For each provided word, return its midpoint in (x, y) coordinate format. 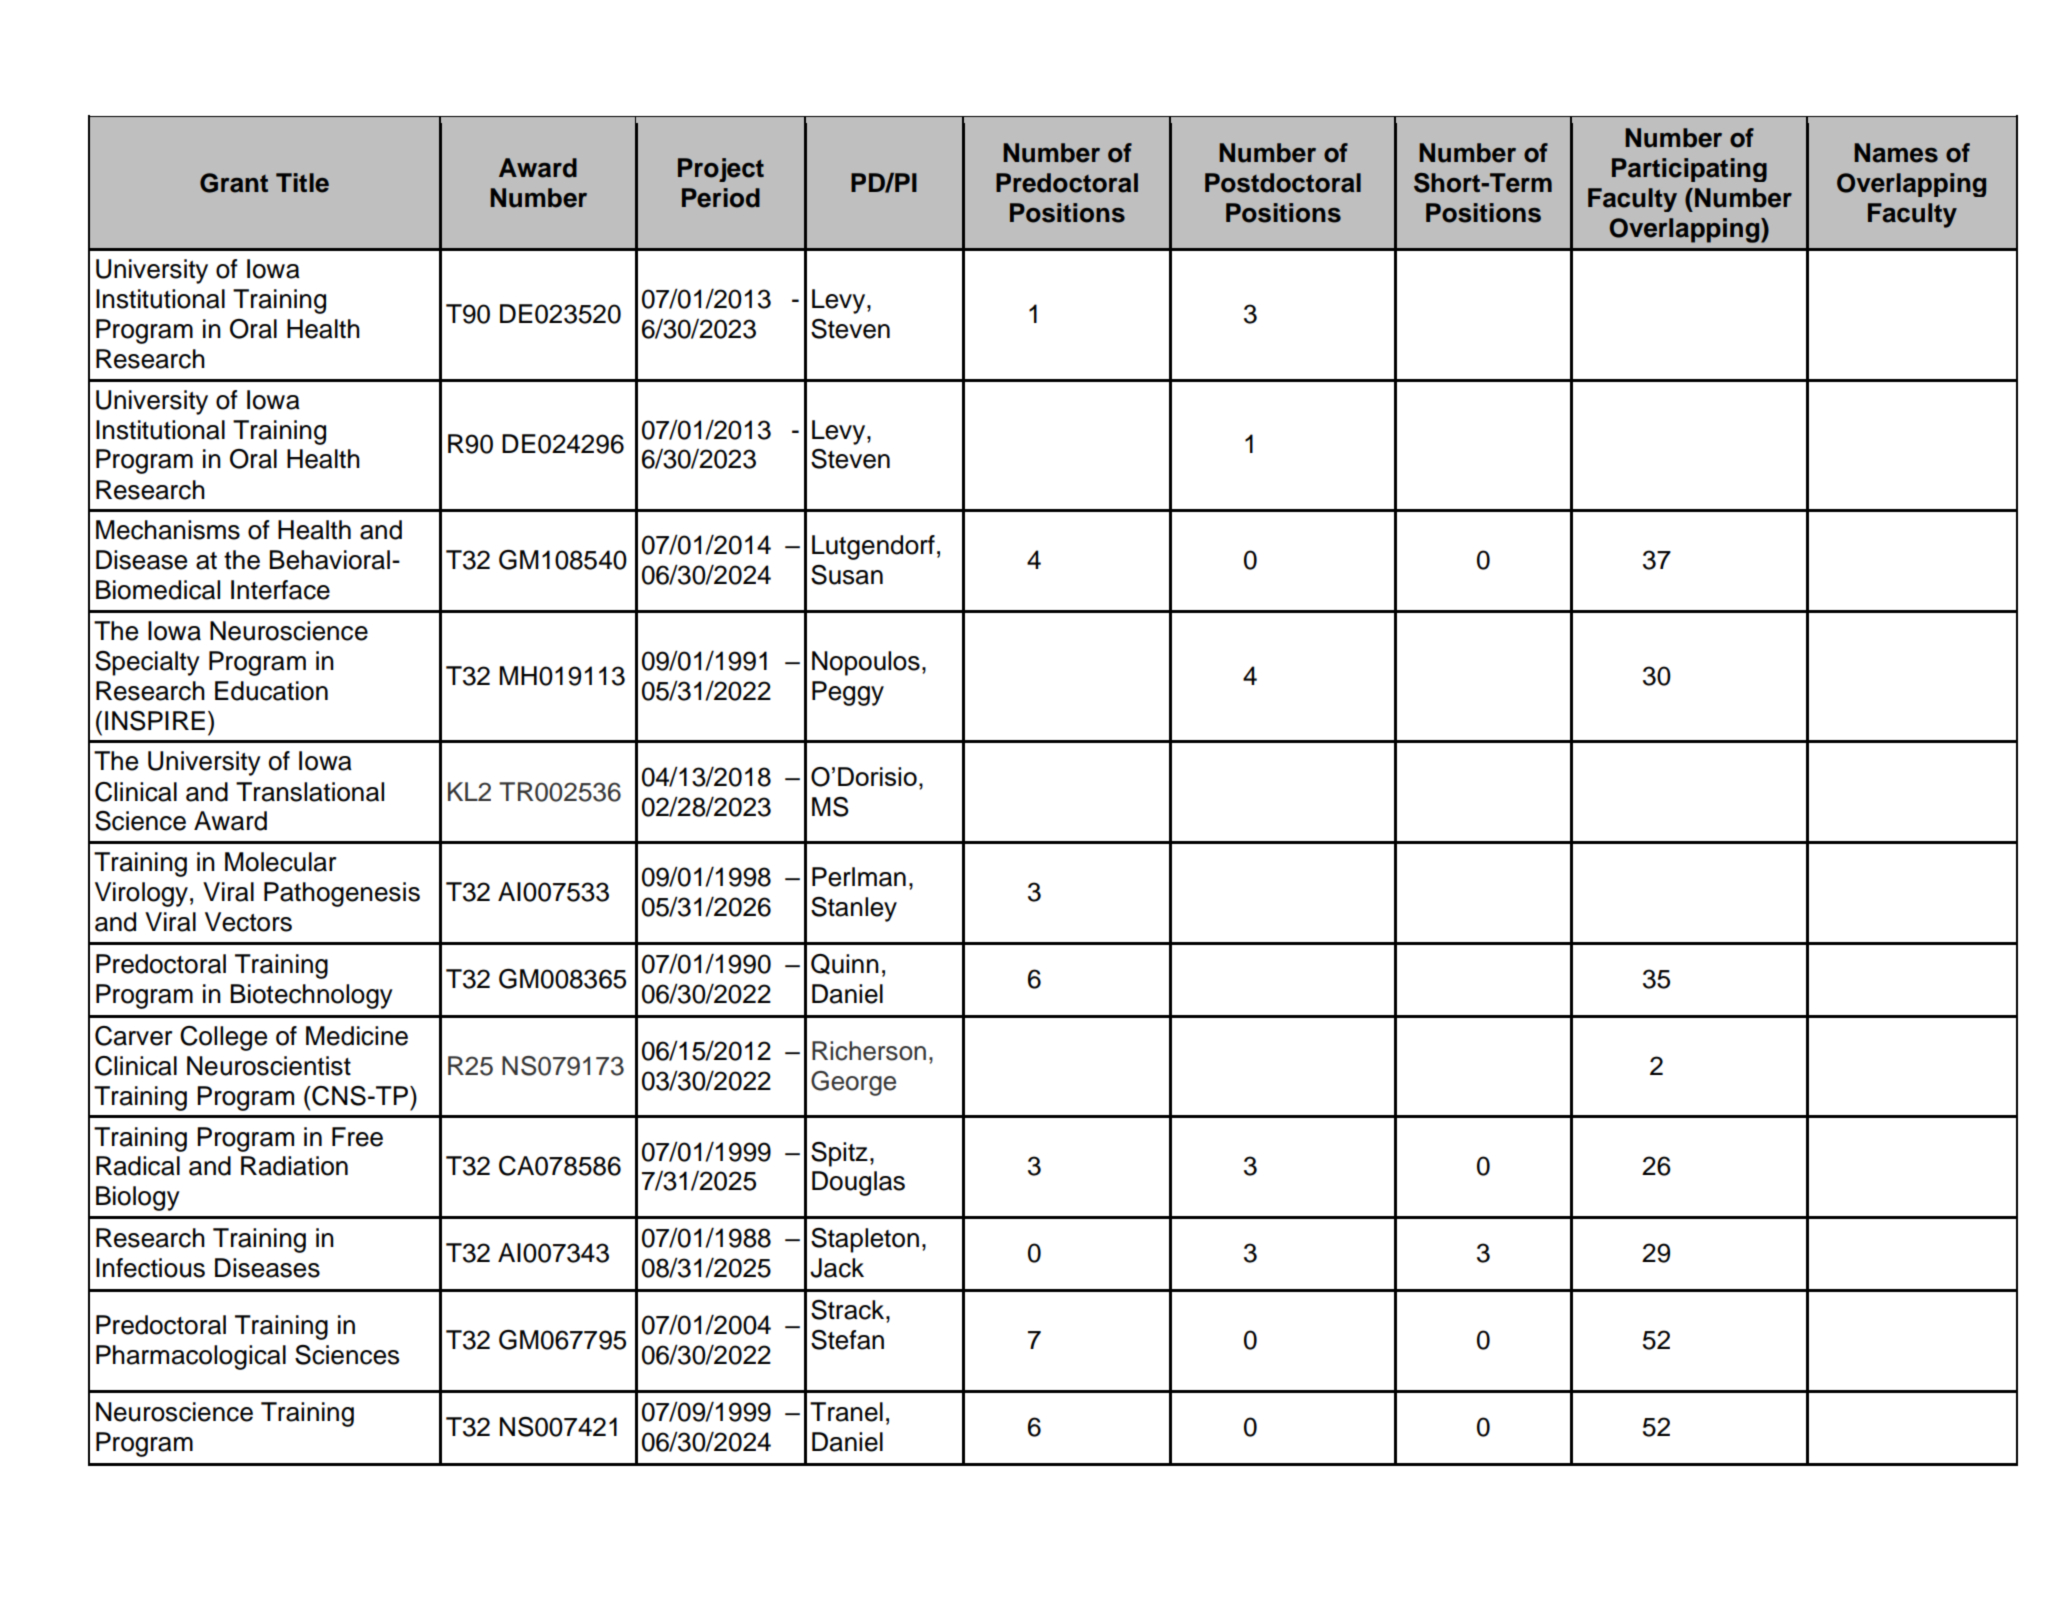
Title (302, 183)
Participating (1689, 170)
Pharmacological (191, 1357)
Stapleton (865, 1240)
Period (721, 198)
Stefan (847, 1340)
